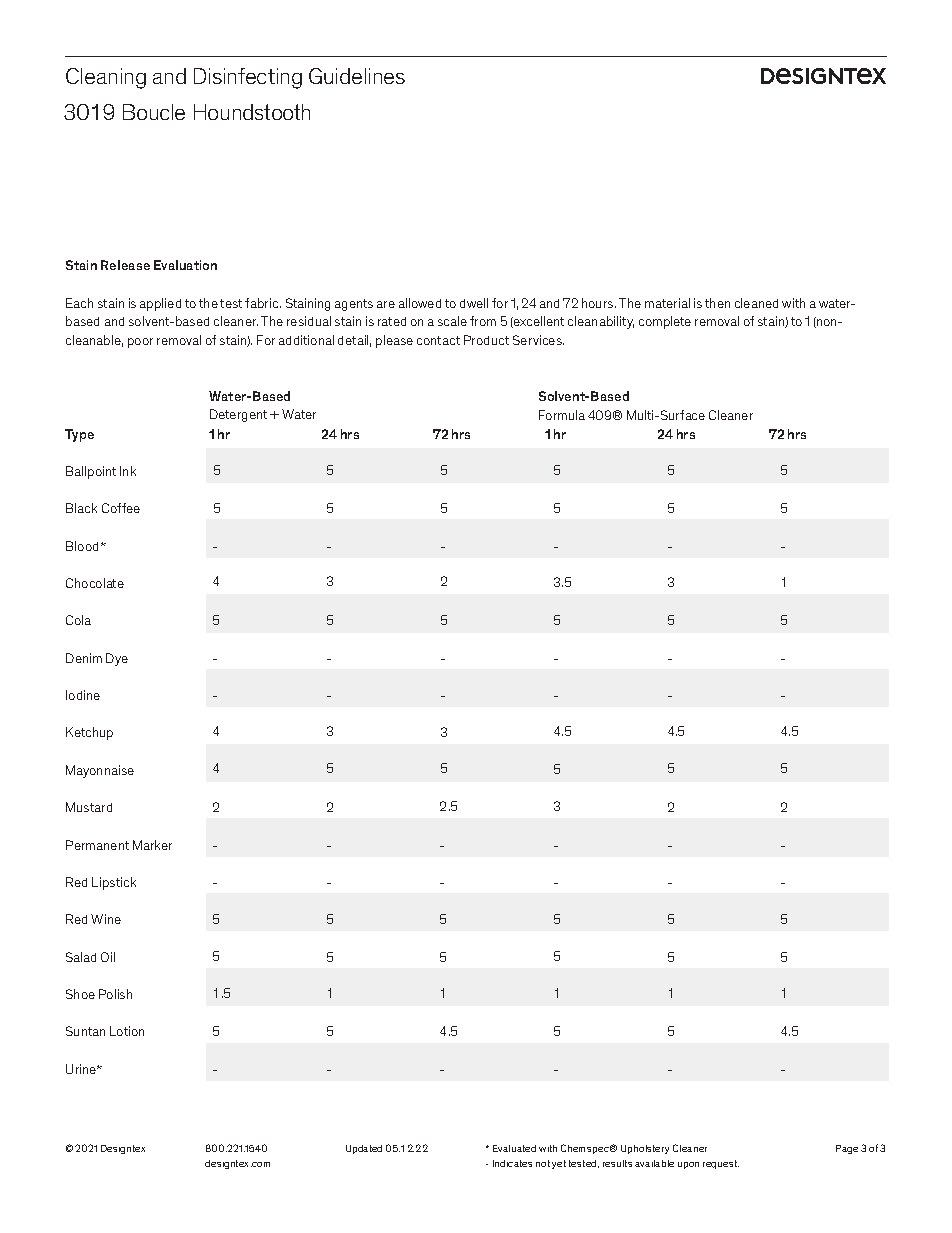 The height and width of the page is (1233, 952). I want to click on request, so click(721, 1164).
